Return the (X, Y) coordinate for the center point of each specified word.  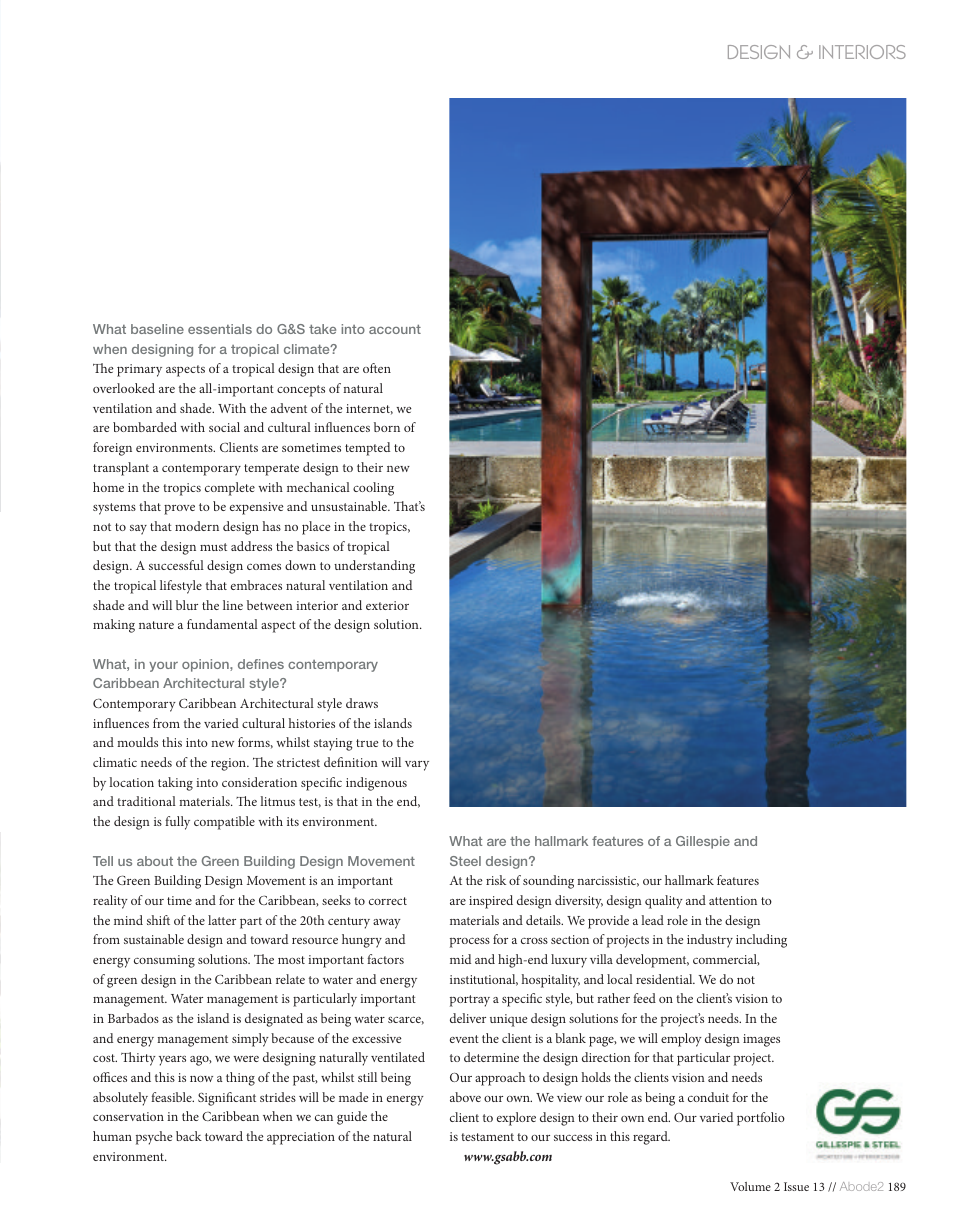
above (465, 1097)
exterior (387, 605)
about (155, 861)
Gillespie (703, 842)
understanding (374, 567)
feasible (172, 1097)
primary (139, 370)
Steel (465, 861)
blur (187, 605)
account (395, 329)
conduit (708, 1097)
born (387, 427)
